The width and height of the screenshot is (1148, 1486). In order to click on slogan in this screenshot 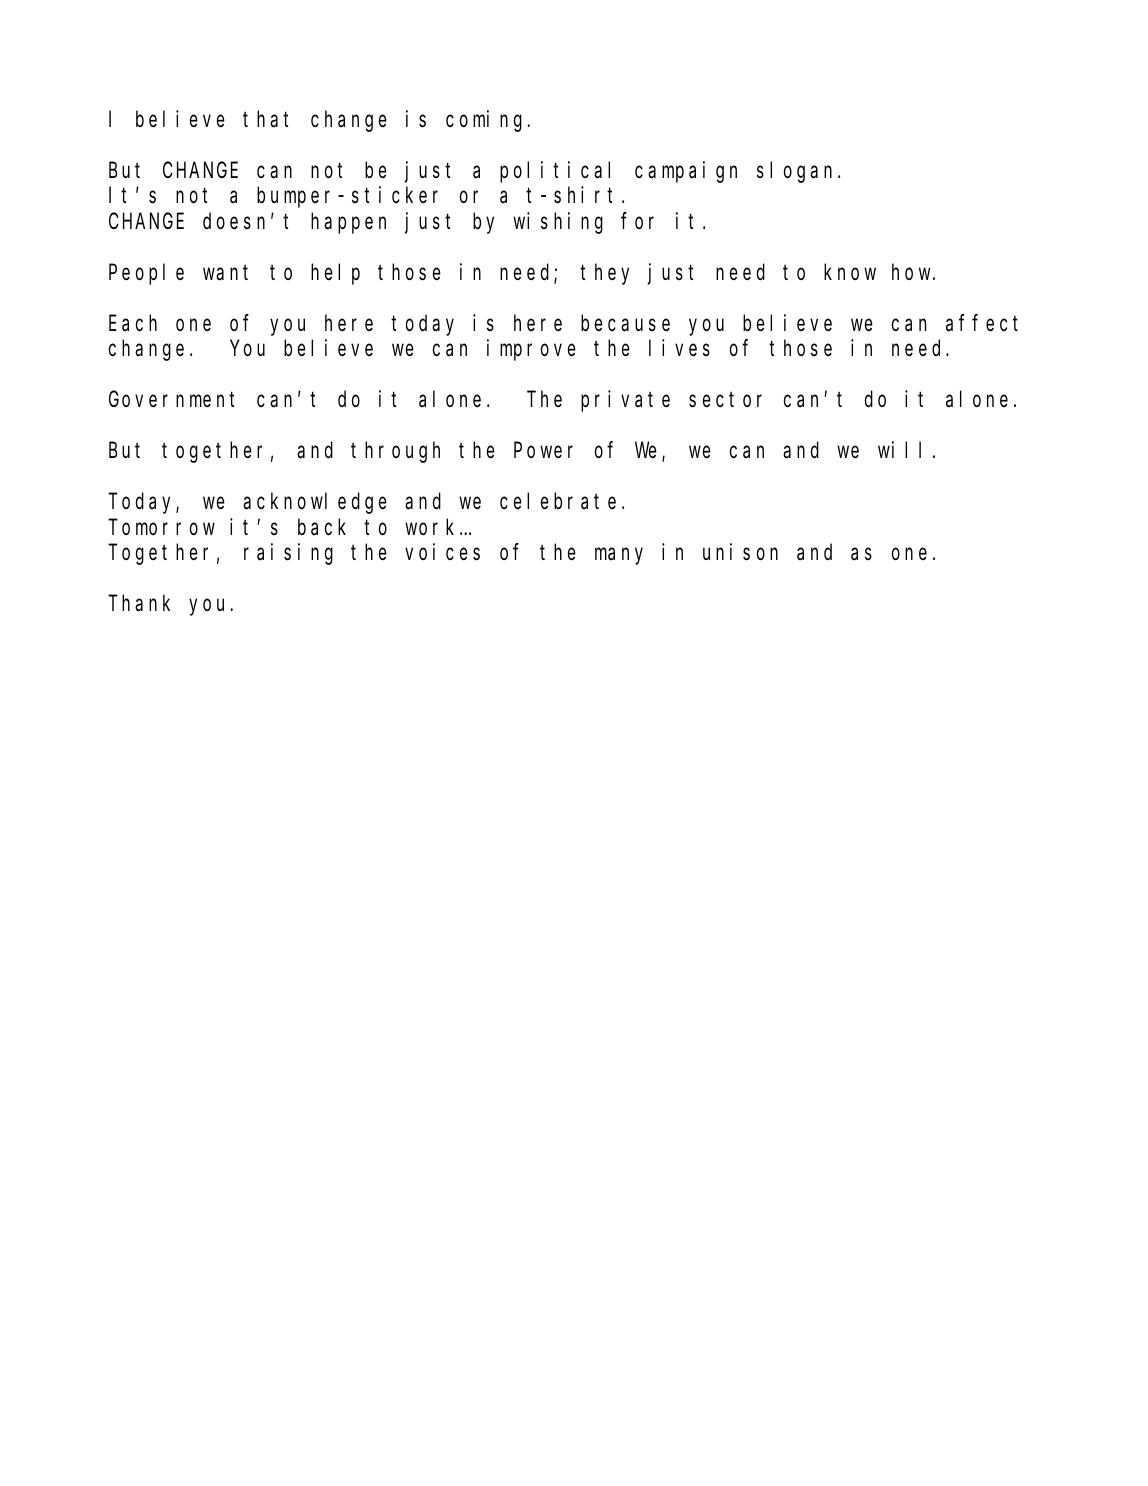, I will do `click(798, 172)`.
